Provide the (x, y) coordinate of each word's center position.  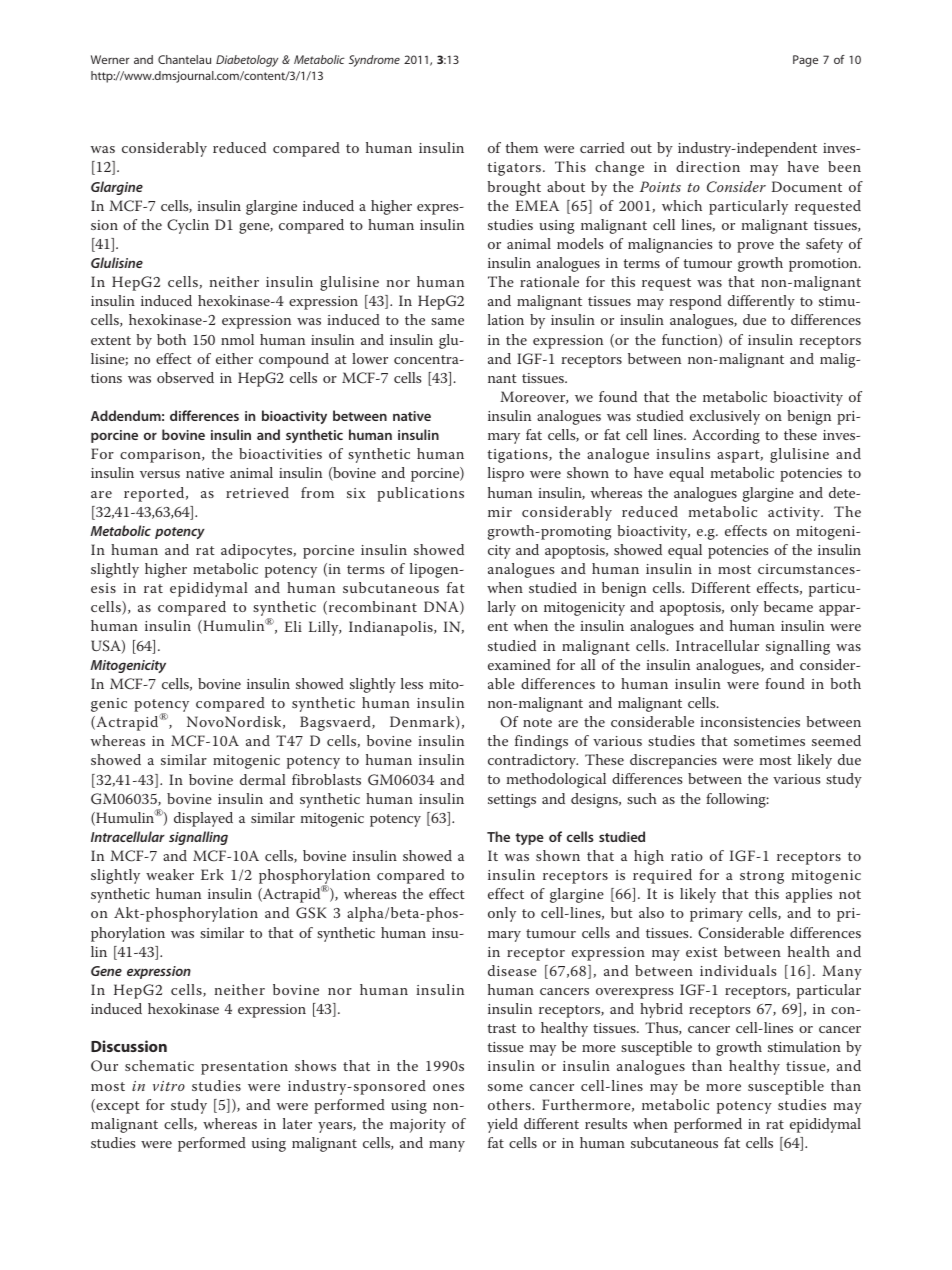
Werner (110, 59)
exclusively (725, 417)
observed (185, 377)
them (522, 147)
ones (448, 1087)
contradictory (533, 761)
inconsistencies (750, 722)
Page (805, 61)
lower (370, 358)
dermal (263, 779)
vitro (169, 1086)
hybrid (661, 1010)
